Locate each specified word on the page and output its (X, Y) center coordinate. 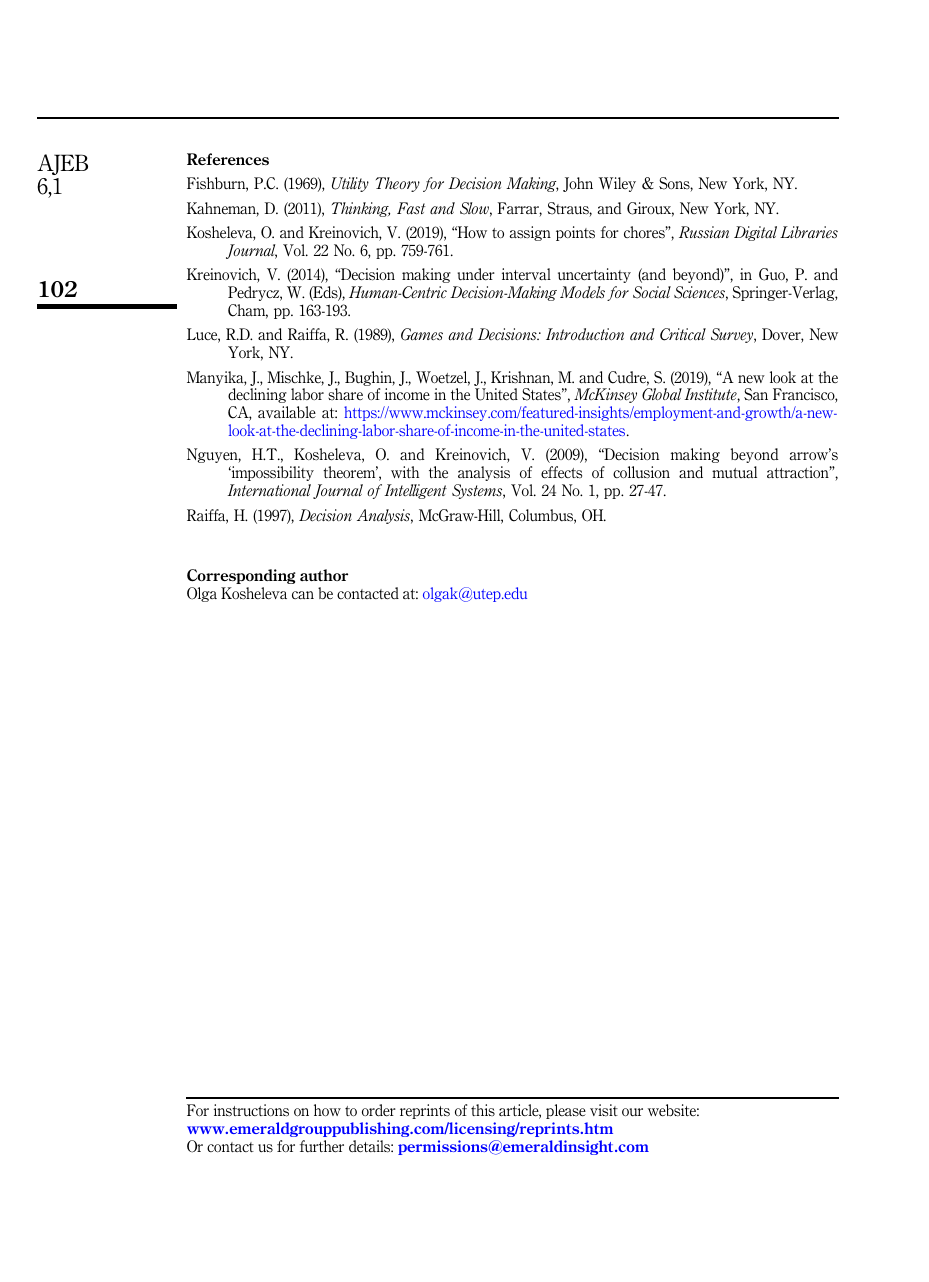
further (322, 1146)
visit (604, 1110)
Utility (350, 184)
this (483, 1110)
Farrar (520, 209)
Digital (755, 233)
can (303, 595)
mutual (734, 472)
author (324, 575)
